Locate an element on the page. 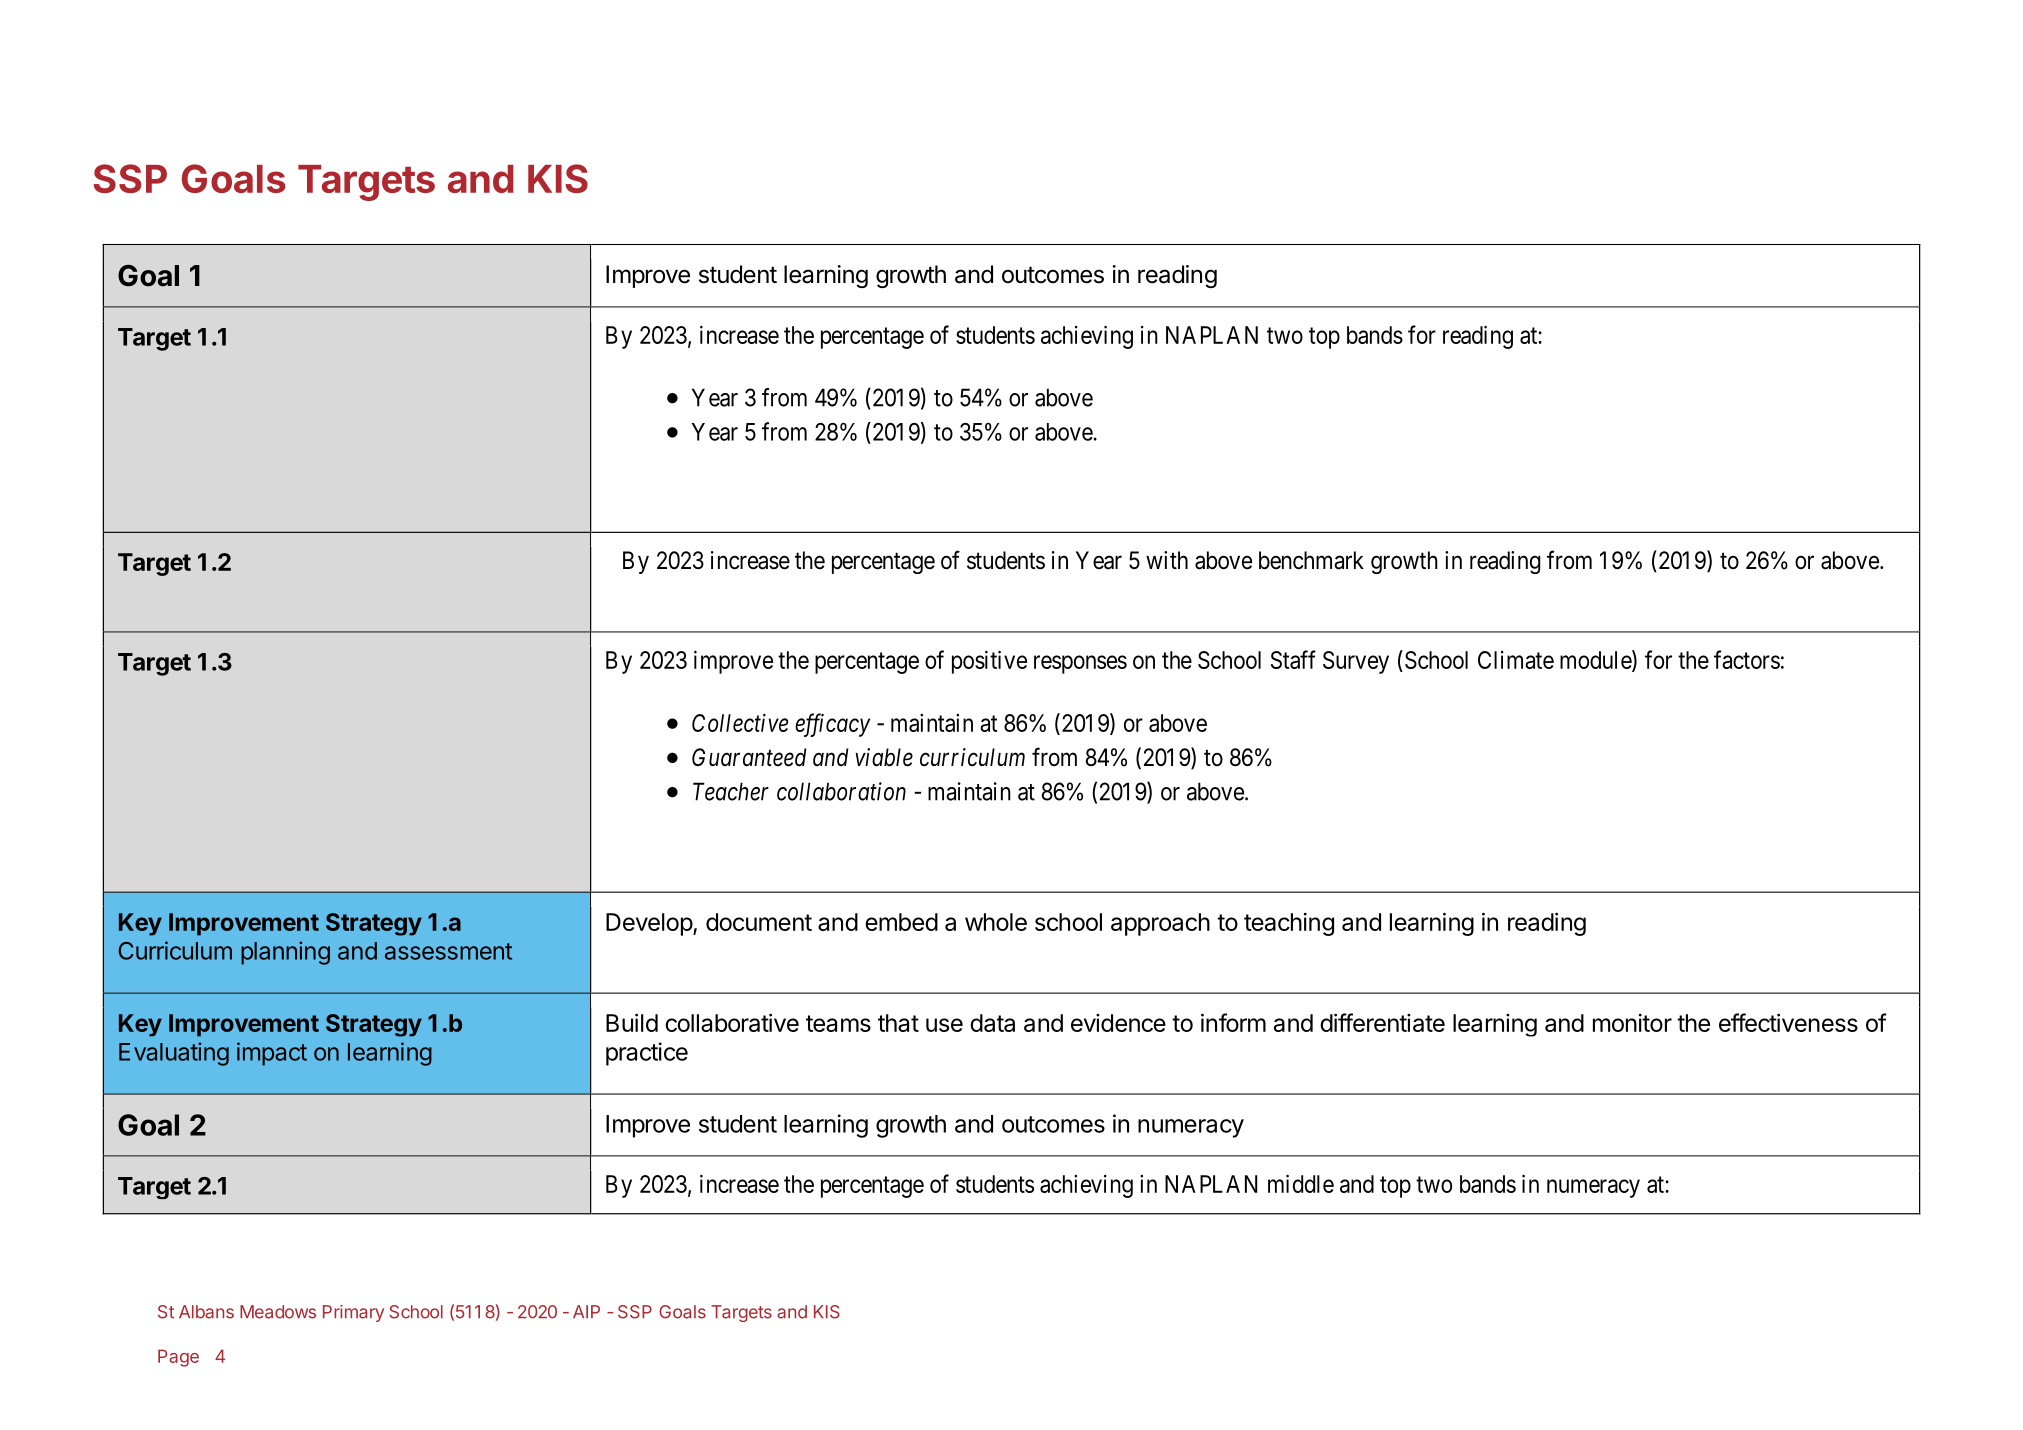 The image size is (2023, 1430). Primary is located at coordinates (353, 1313).
